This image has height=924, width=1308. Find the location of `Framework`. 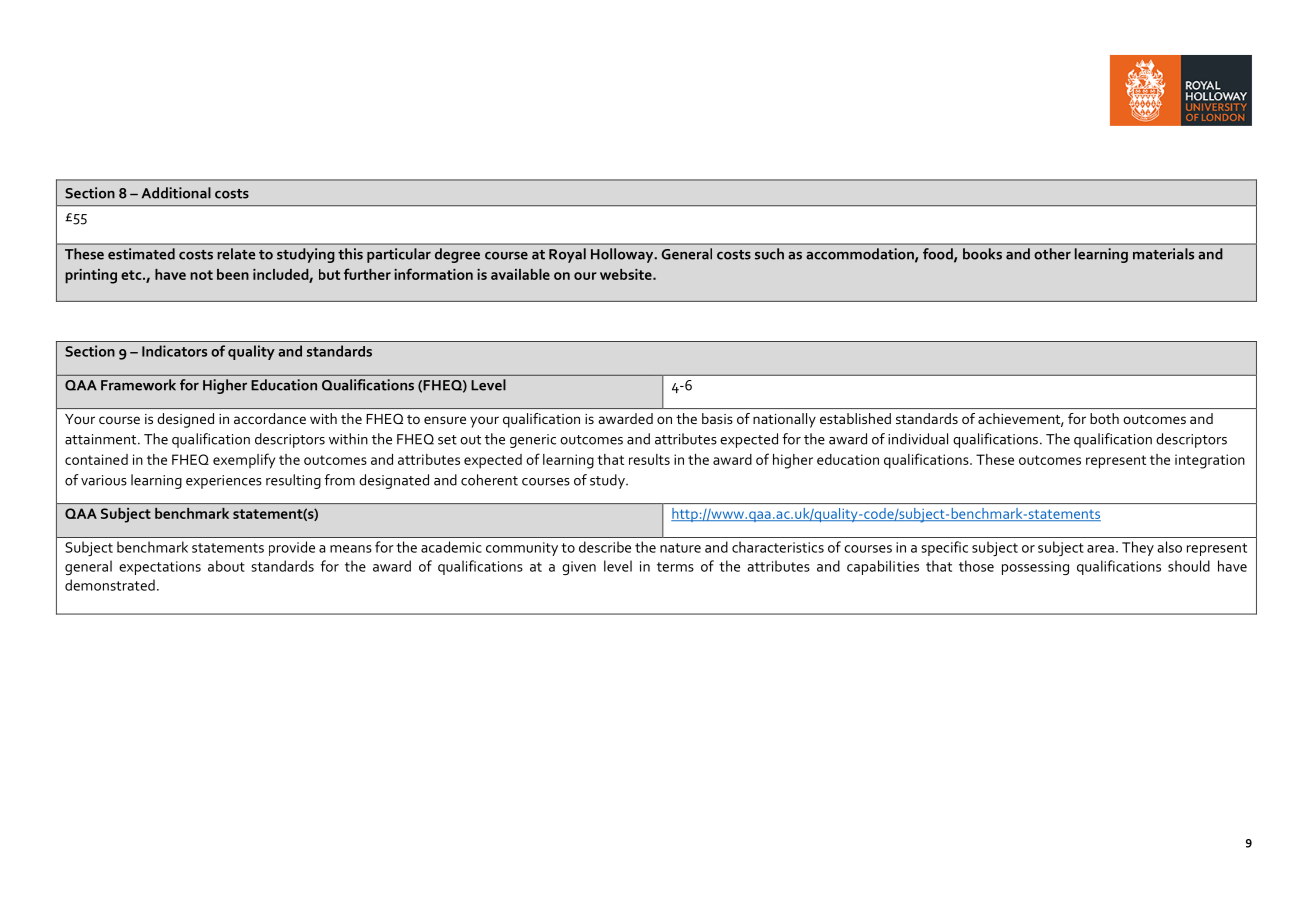

Framework is located at coordinates (138, 385).
